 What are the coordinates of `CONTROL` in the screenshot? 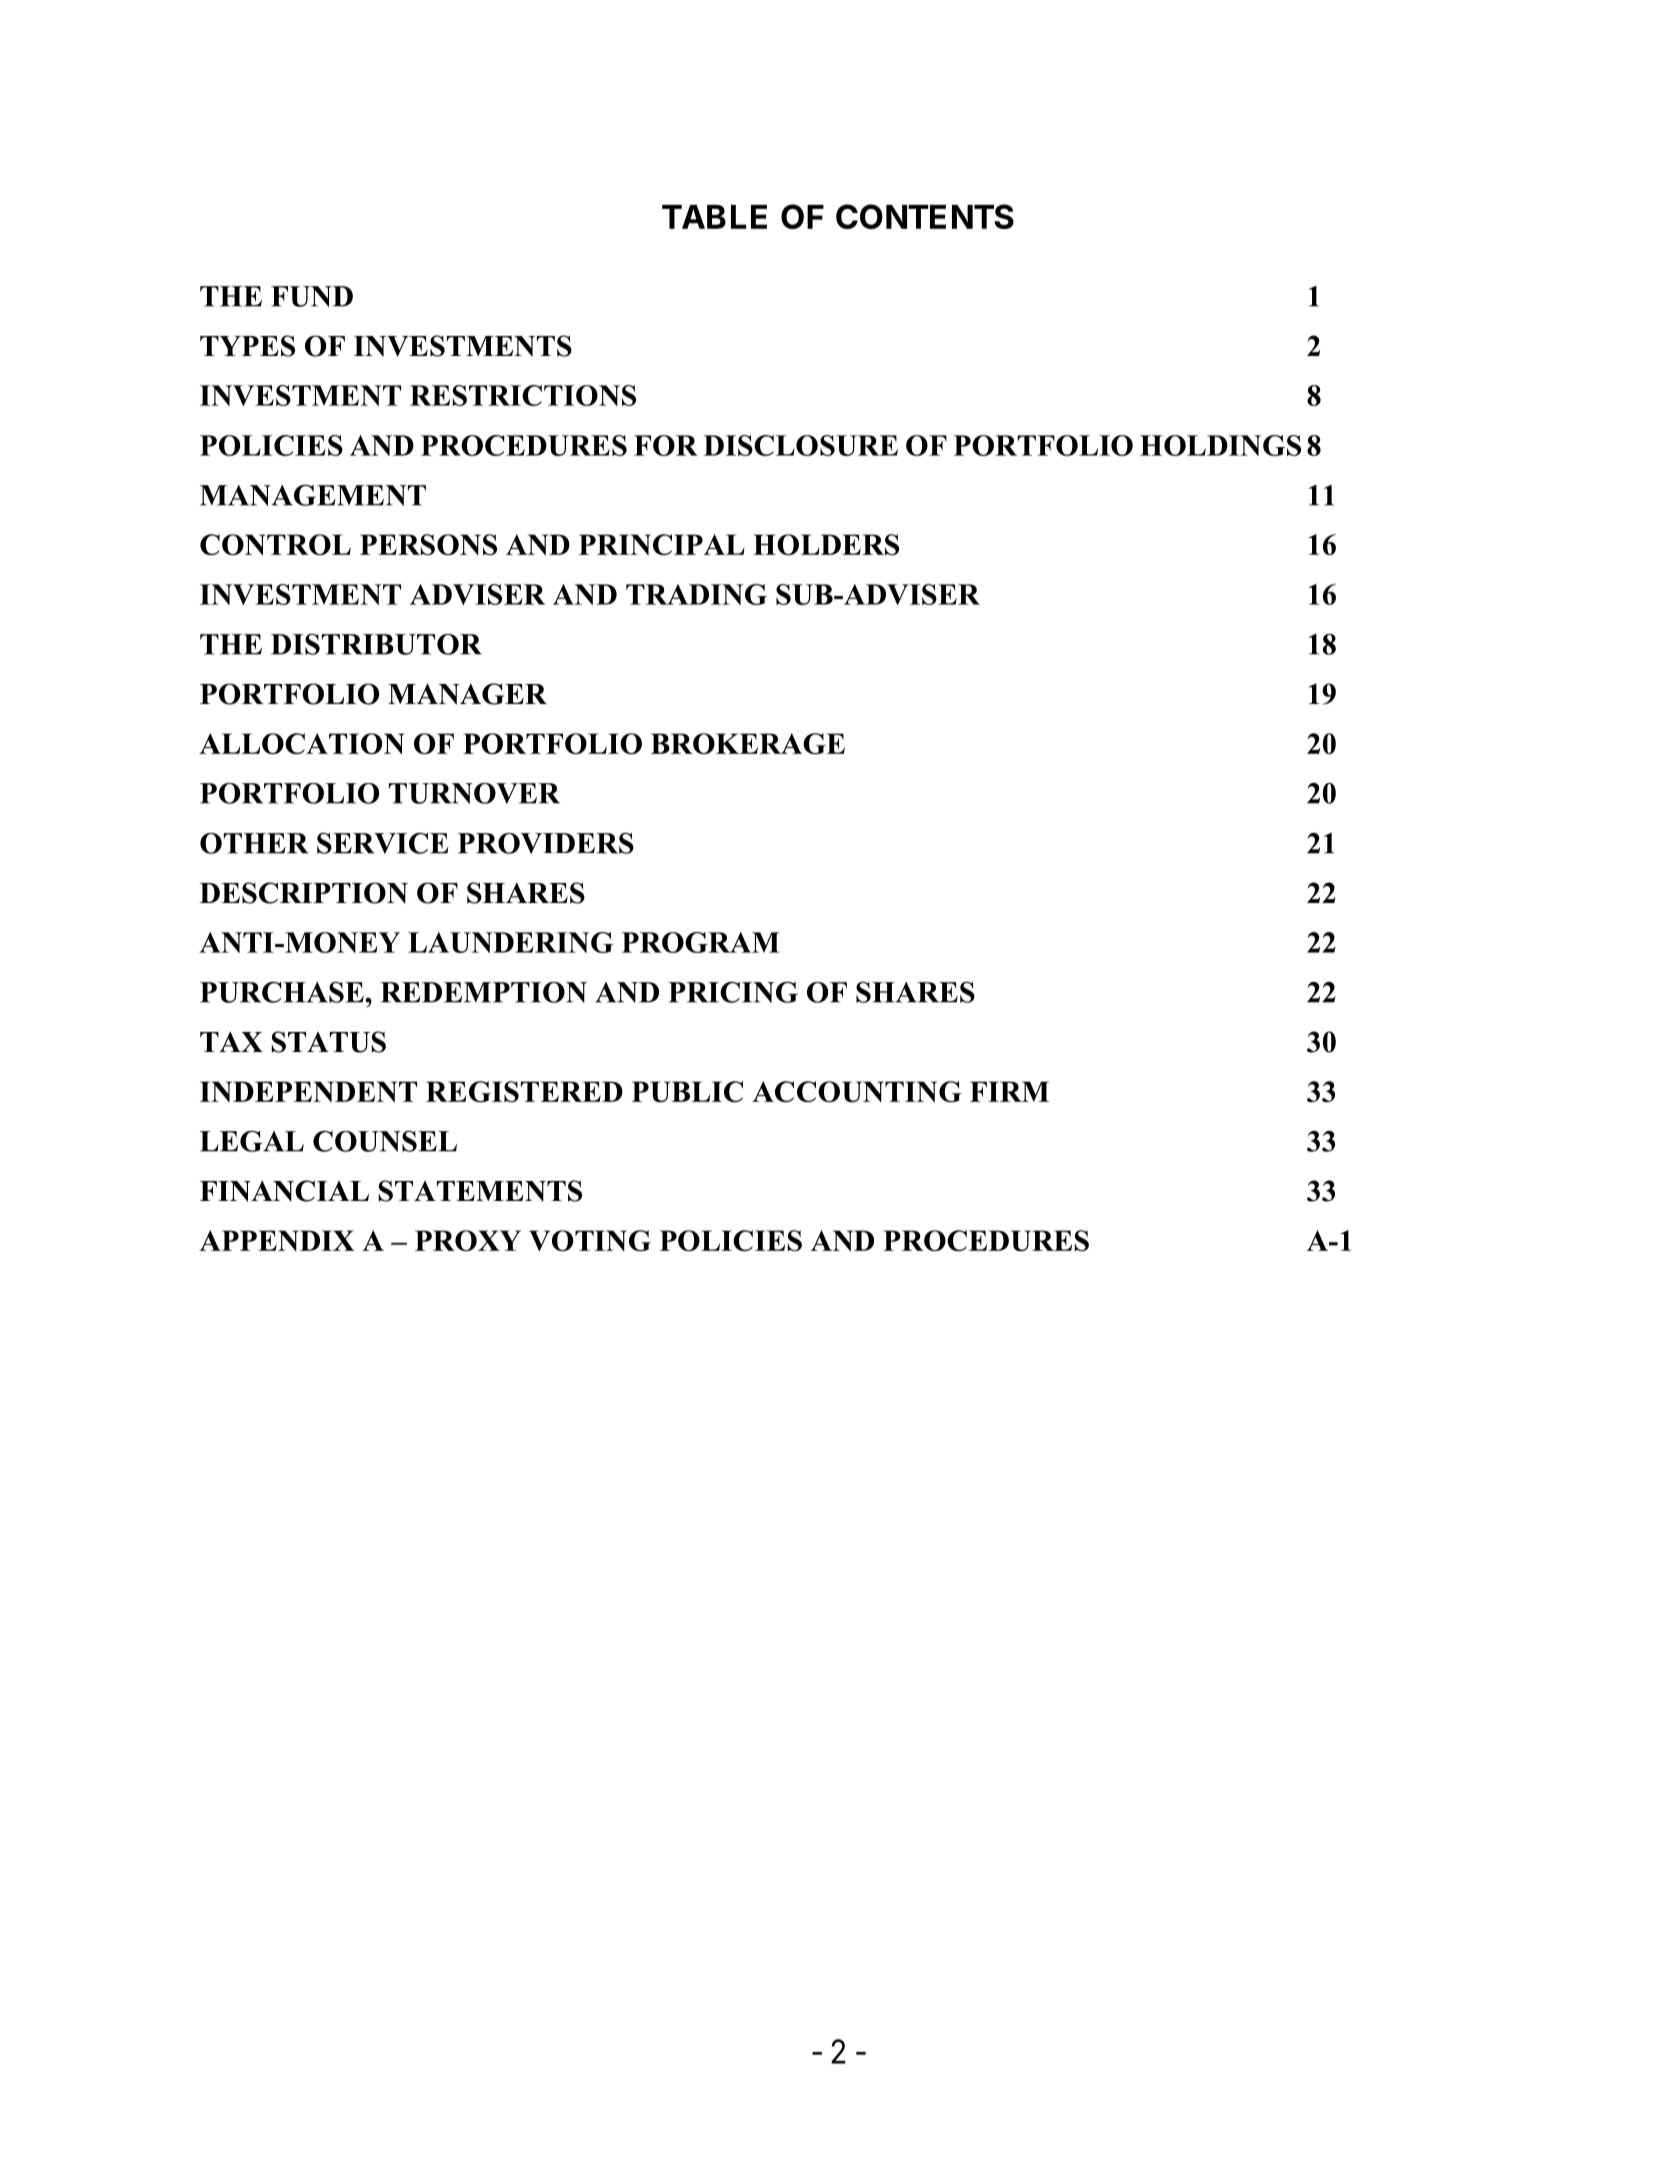 It's located at (275, 544).
